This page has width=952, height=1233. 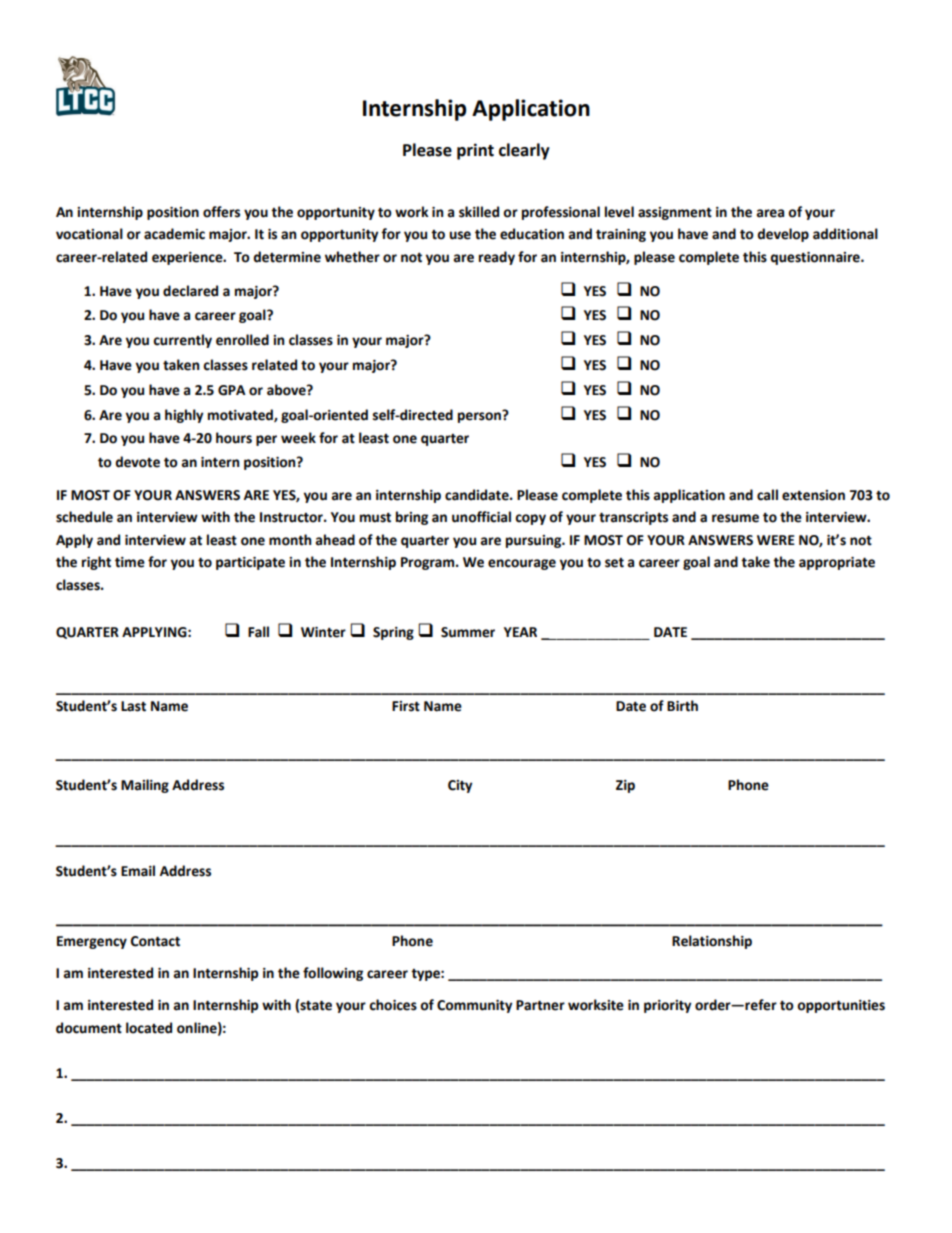 I want to click on call, so click(x=767, y=495).
